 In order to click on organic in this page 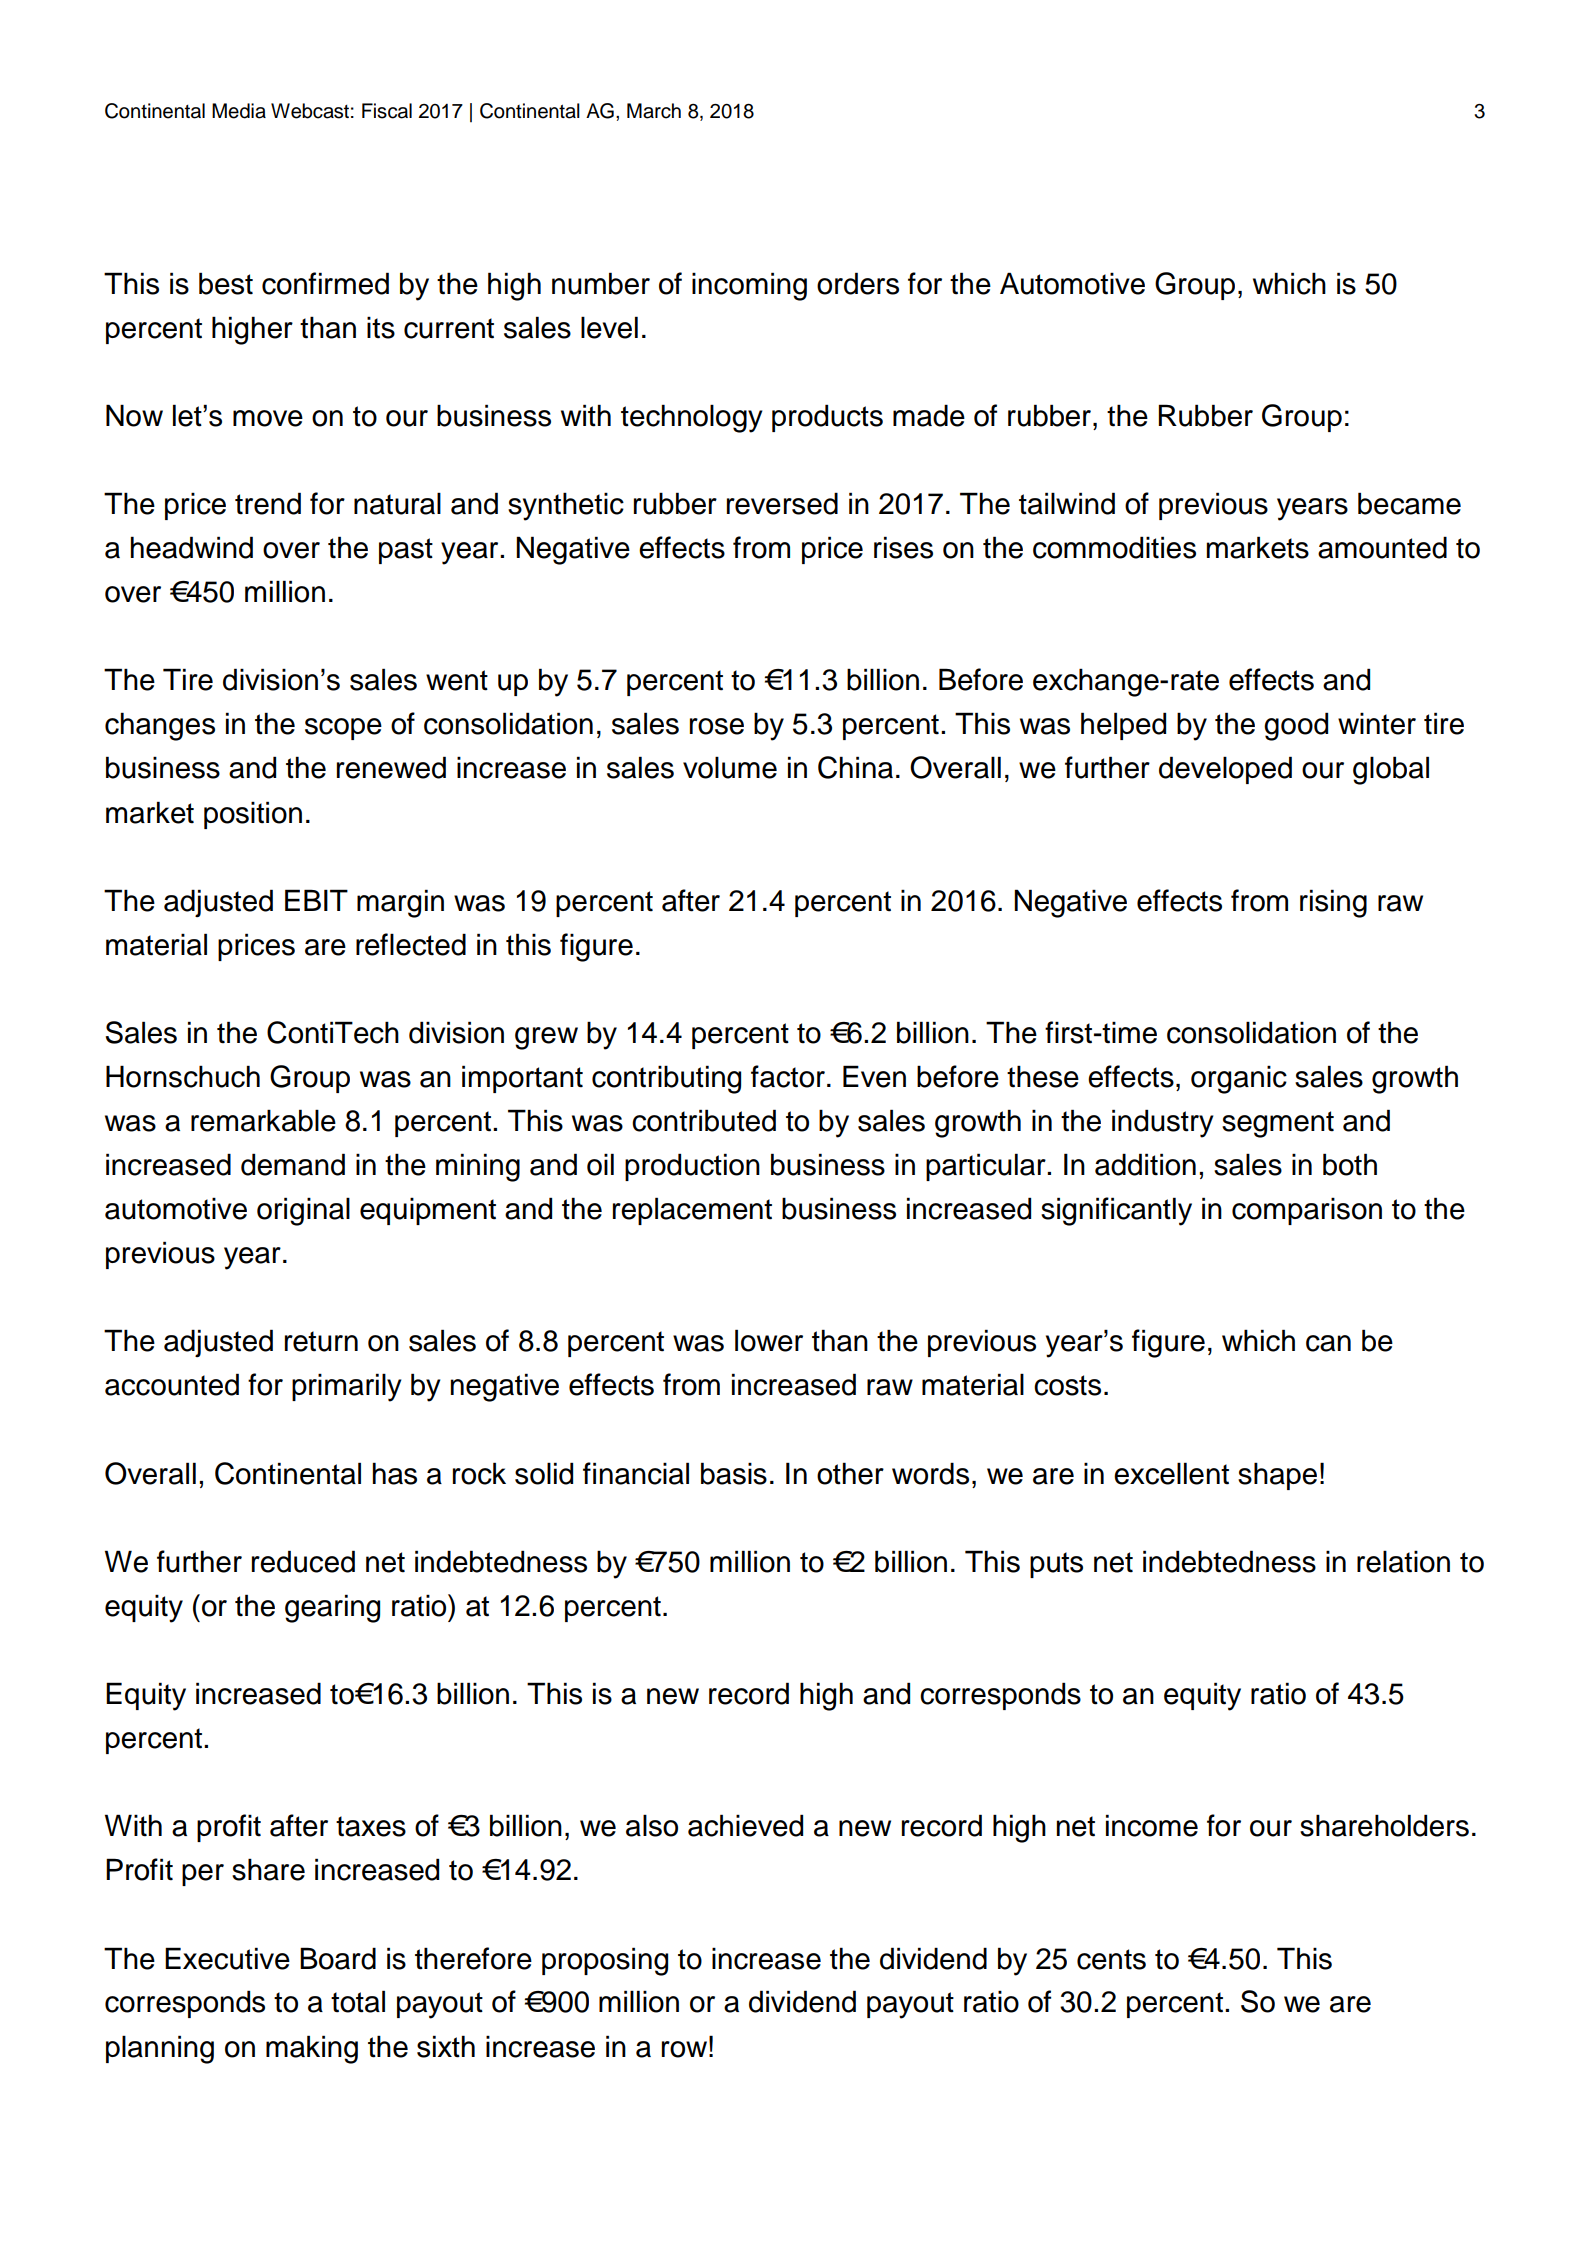, I will do `click(1239, 1079)`.
